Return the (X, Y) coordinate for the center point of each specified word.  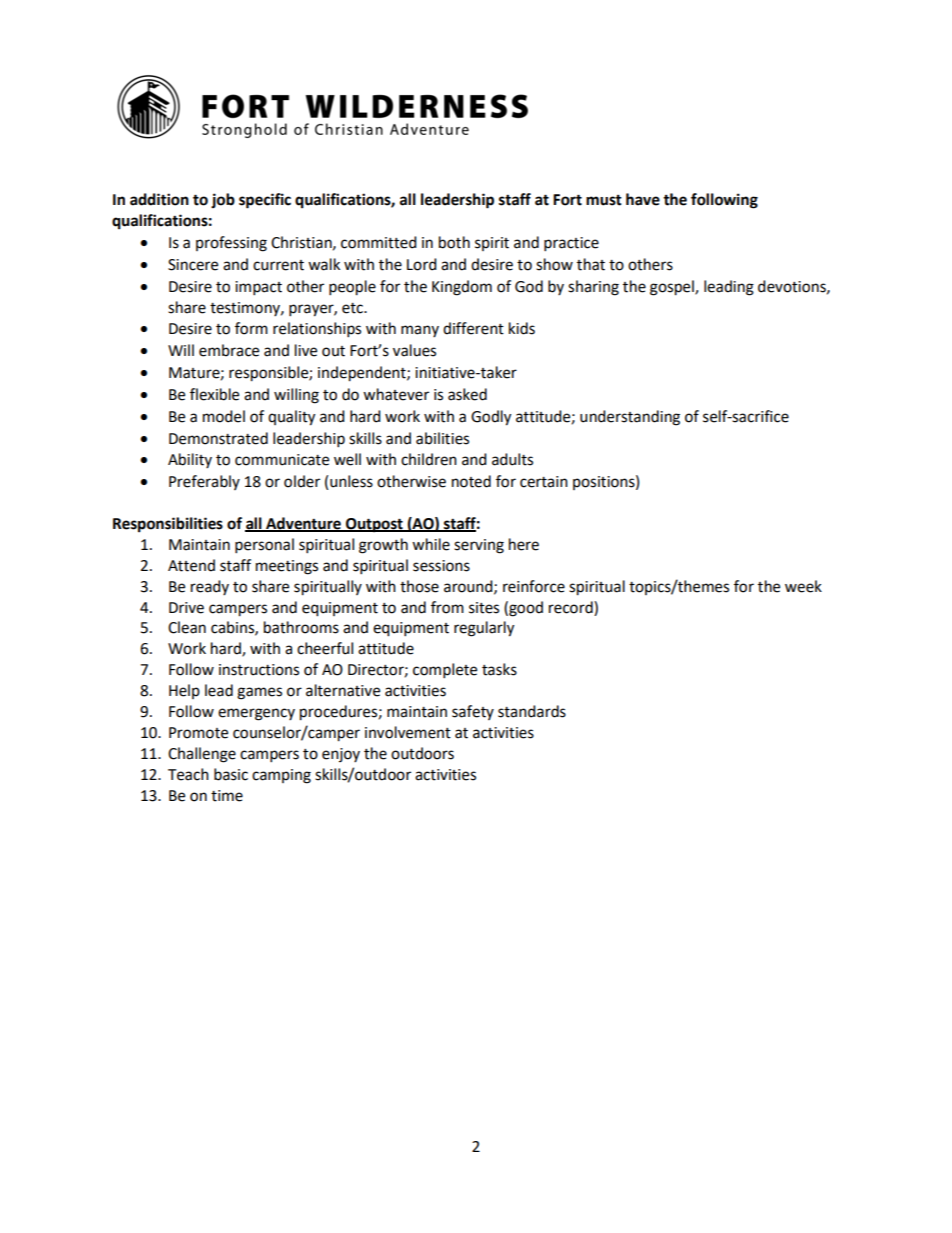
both (454, 242)
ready (210, 587)
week (803, 586)
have (643, 199)
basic (231, 774)
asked (467, 394)
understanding (630, 418)
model (224, 416)
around (469, 587)
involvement (408, 732)
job (223, 201)
